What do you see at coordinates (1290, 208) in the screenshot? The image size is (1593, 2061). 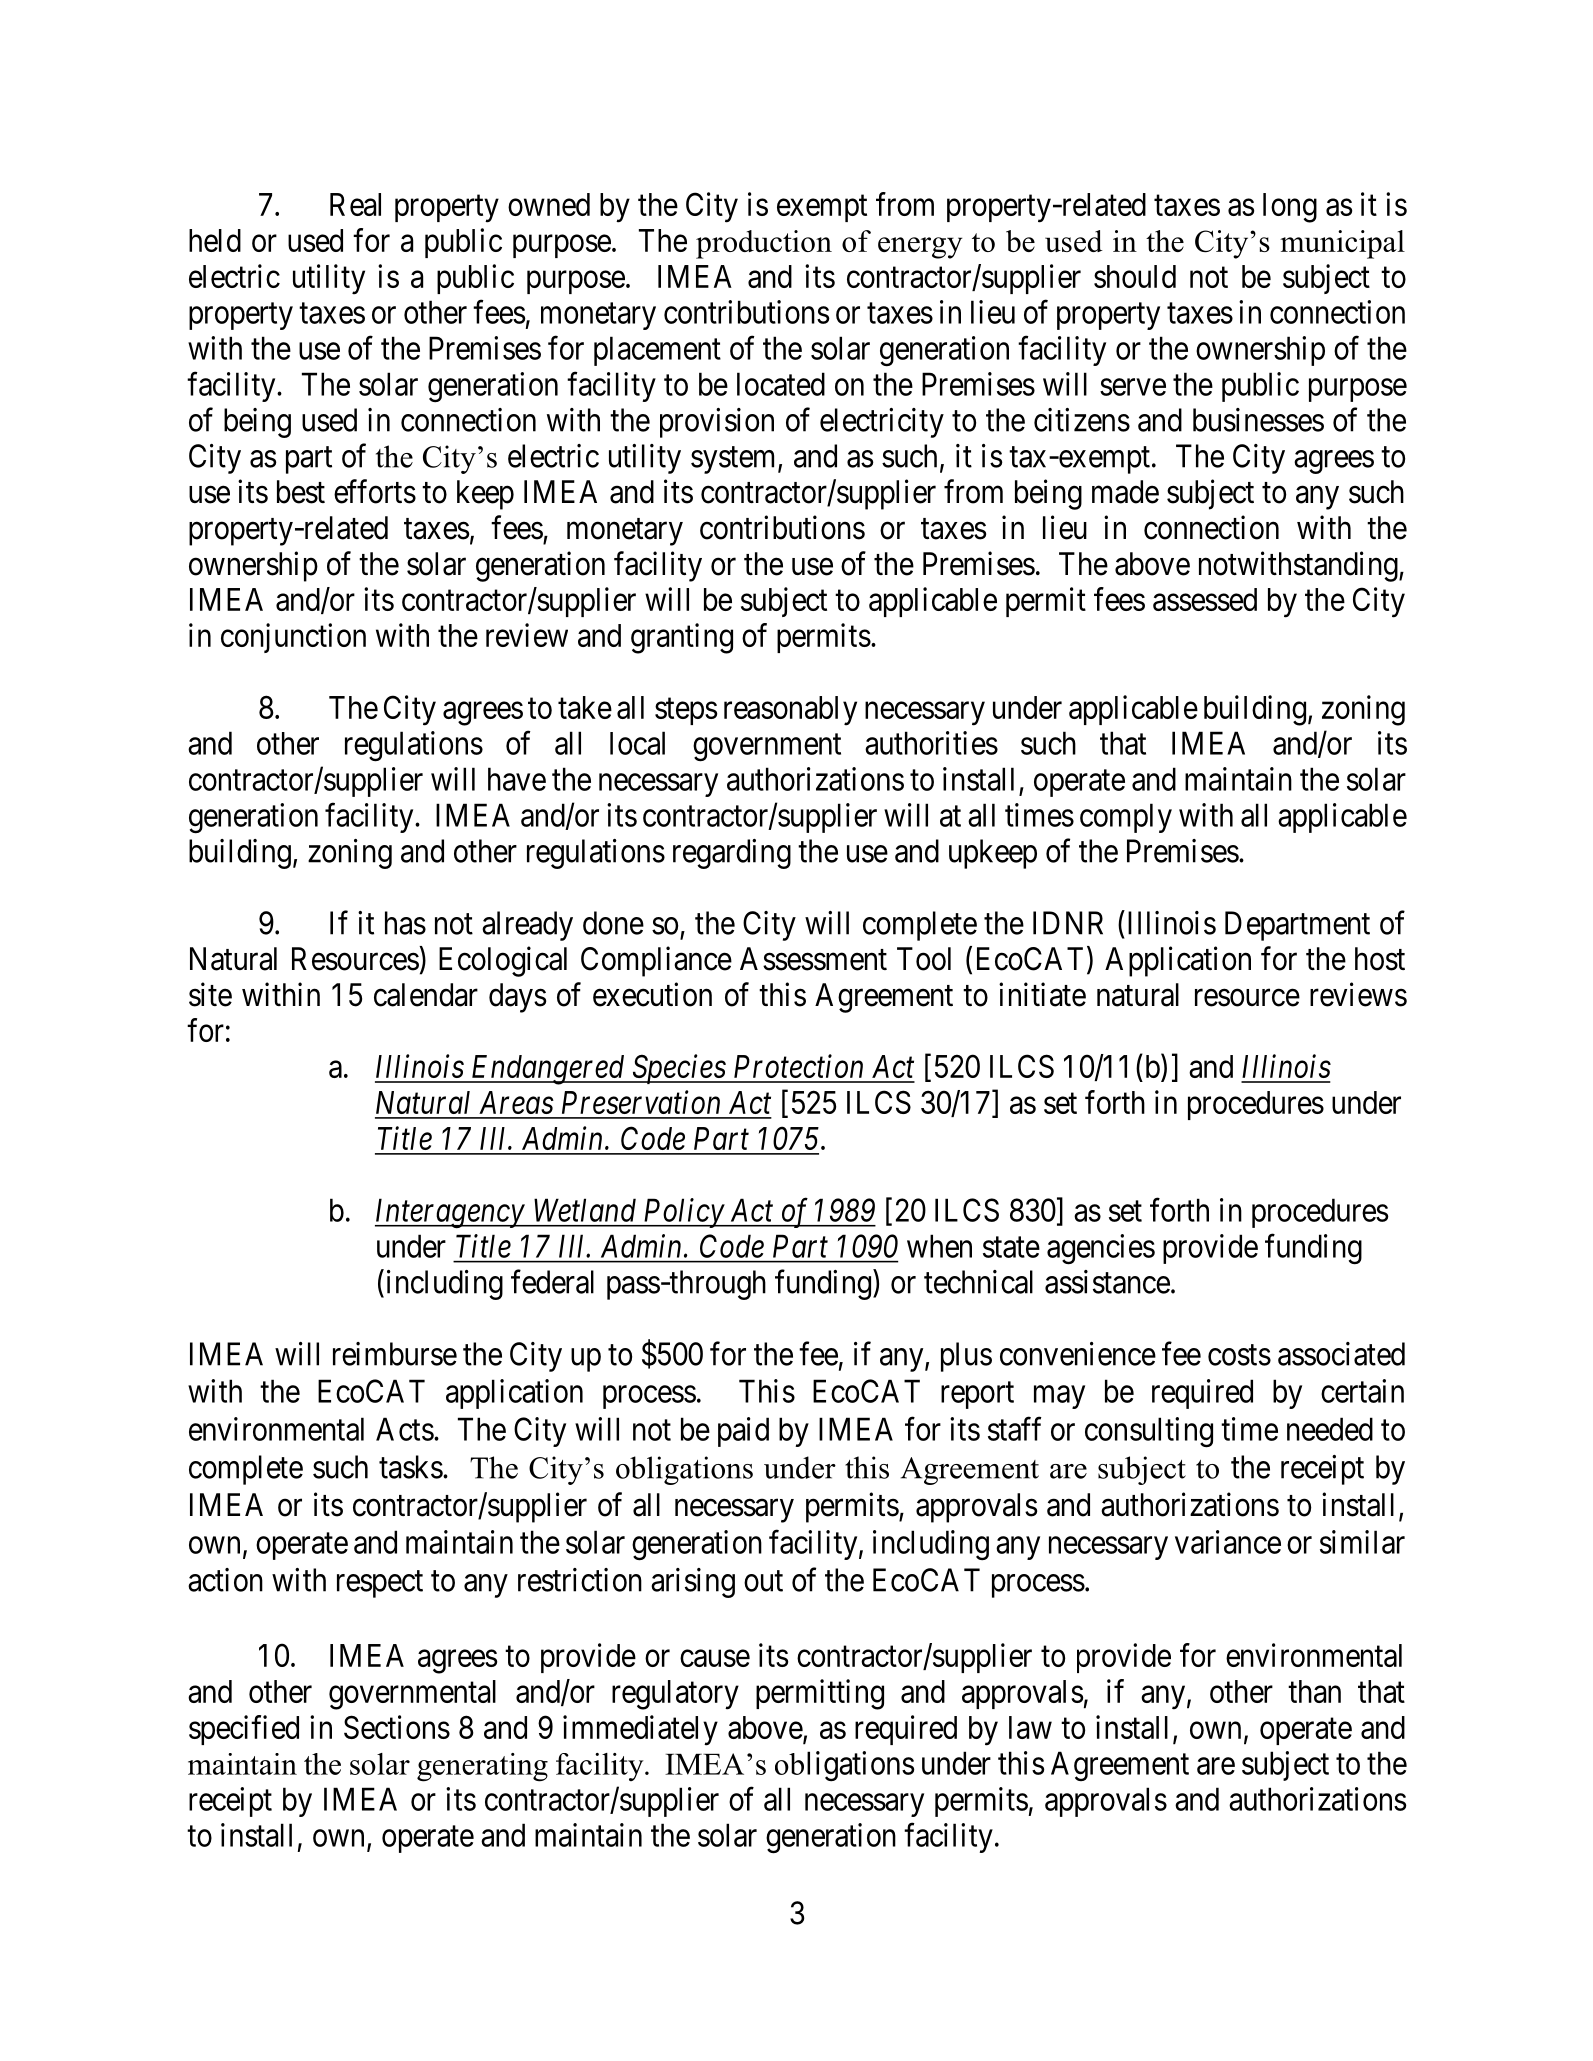 I see `long` at bounding box center [1290, 208].
